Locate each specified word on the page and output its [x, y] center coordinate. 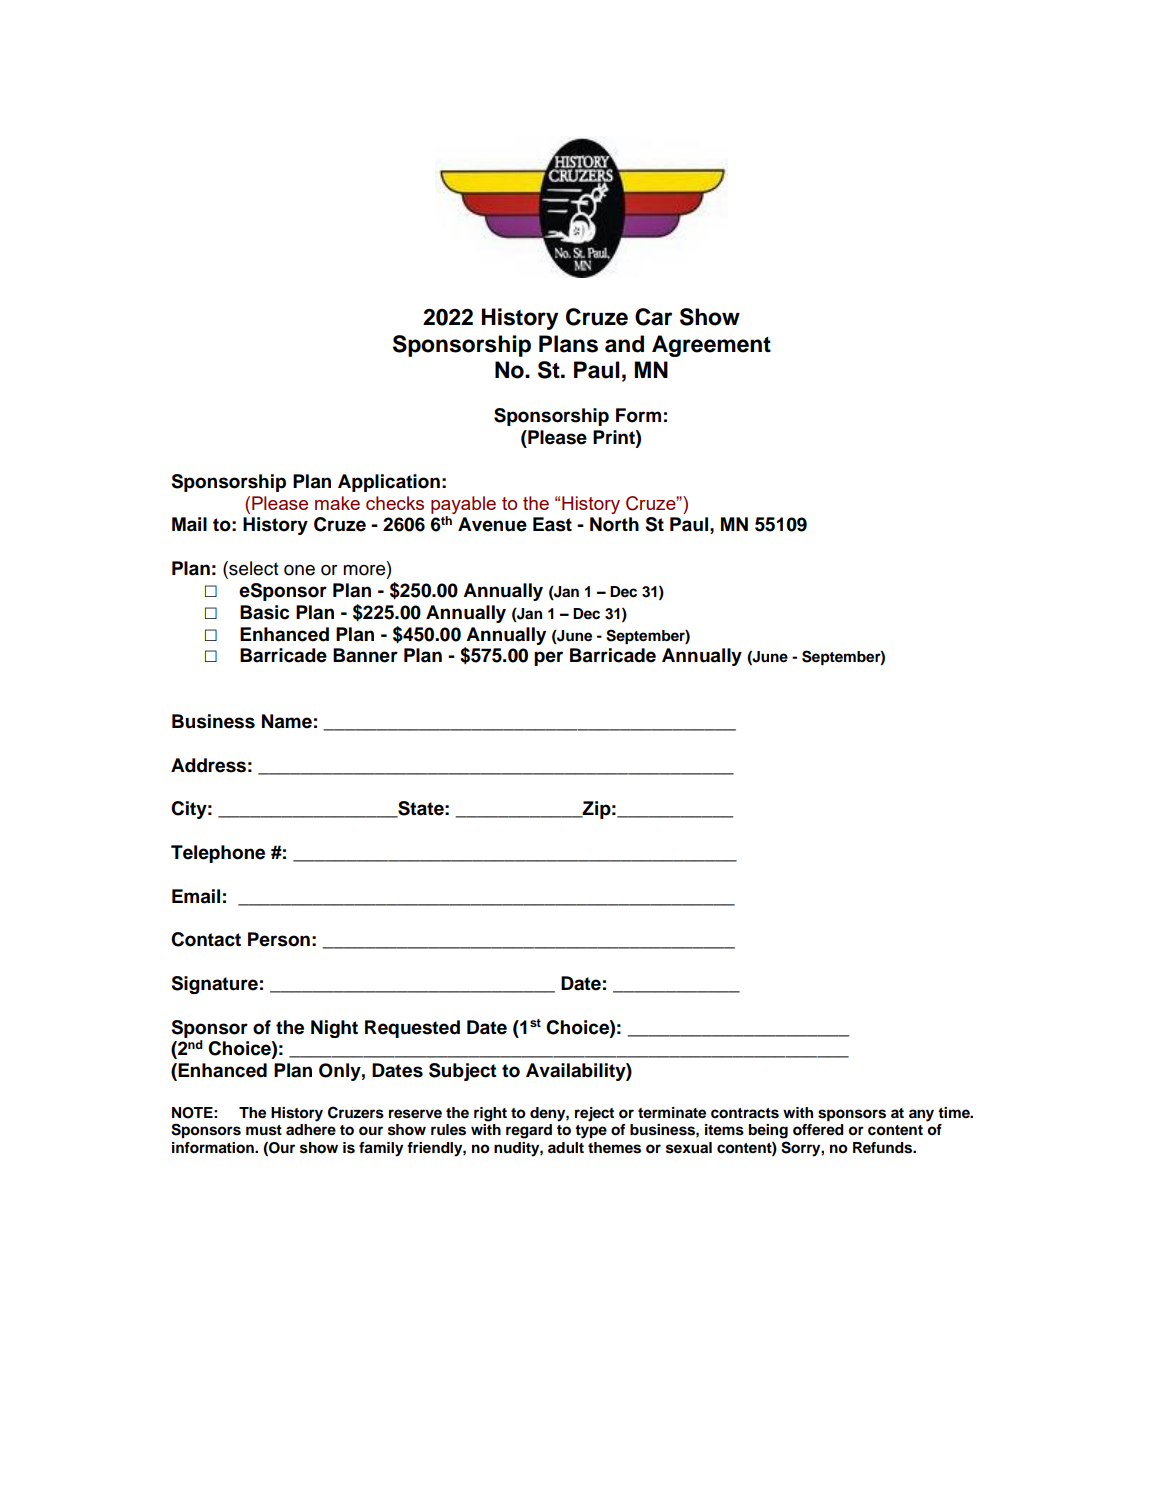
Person [279, 939]
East [552, 524]
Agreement [711, 346]
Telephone [218, 854]
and [624, 344]
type [591, 1132]
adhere [311, 1130]
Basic [264, 612]
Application [389, 483]
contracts [745, 1113]
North [614, 524]
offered [818, 1130]
